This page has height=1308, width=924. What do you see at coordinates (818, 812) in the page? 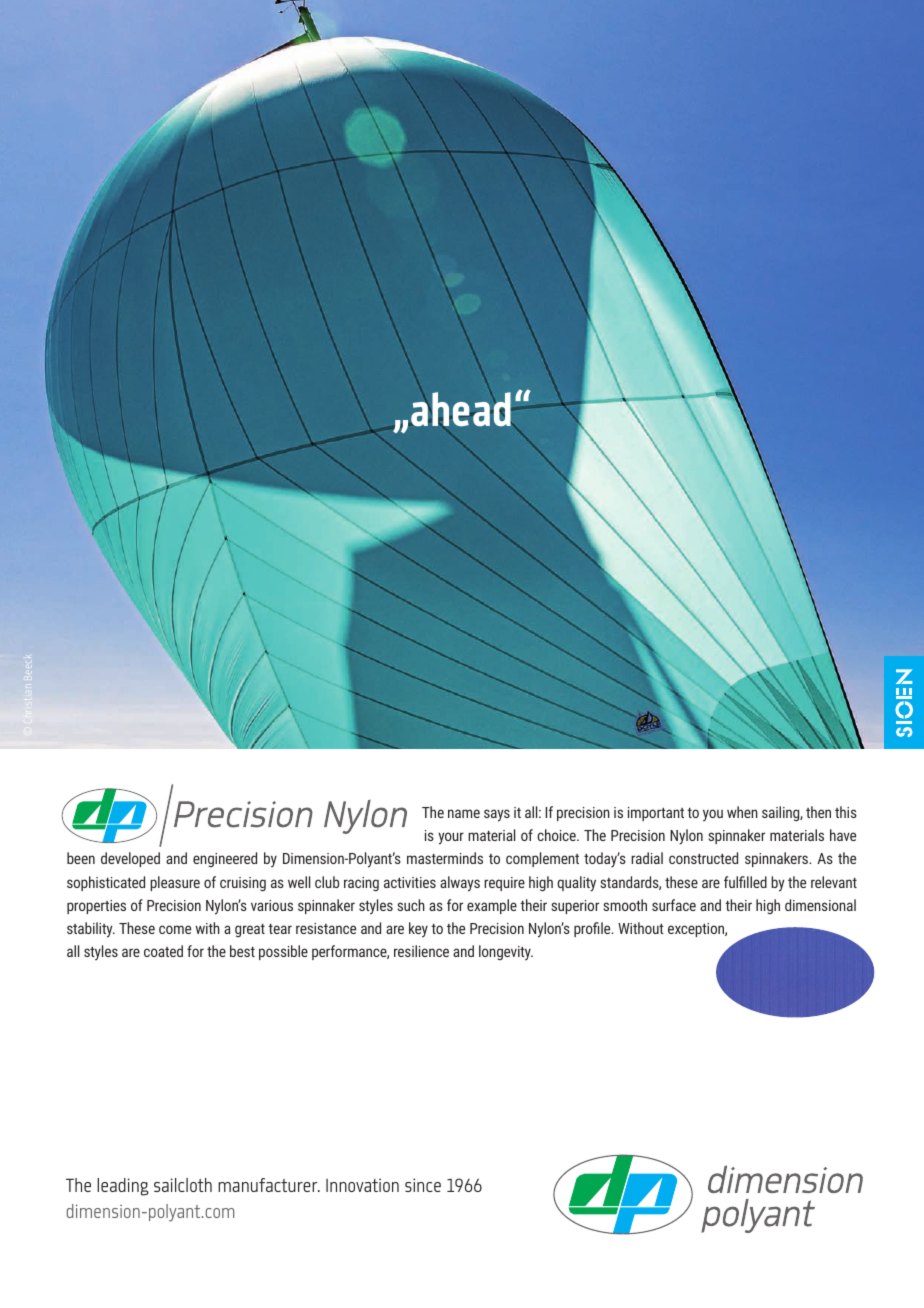
I see `then` at bounding box center [818, 812].
